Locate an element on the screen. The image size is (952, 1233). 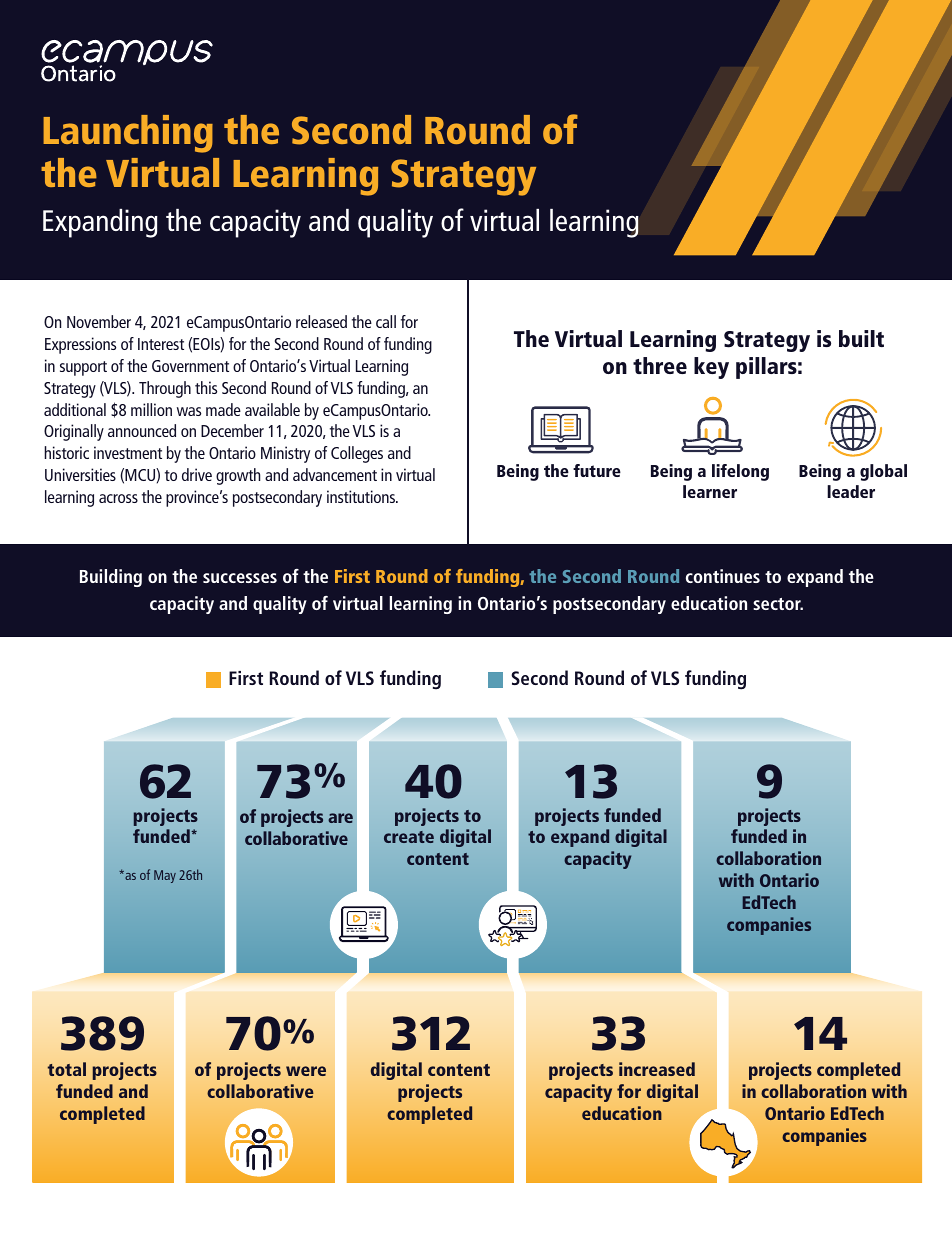
are is located at coordinates (340, 818).
